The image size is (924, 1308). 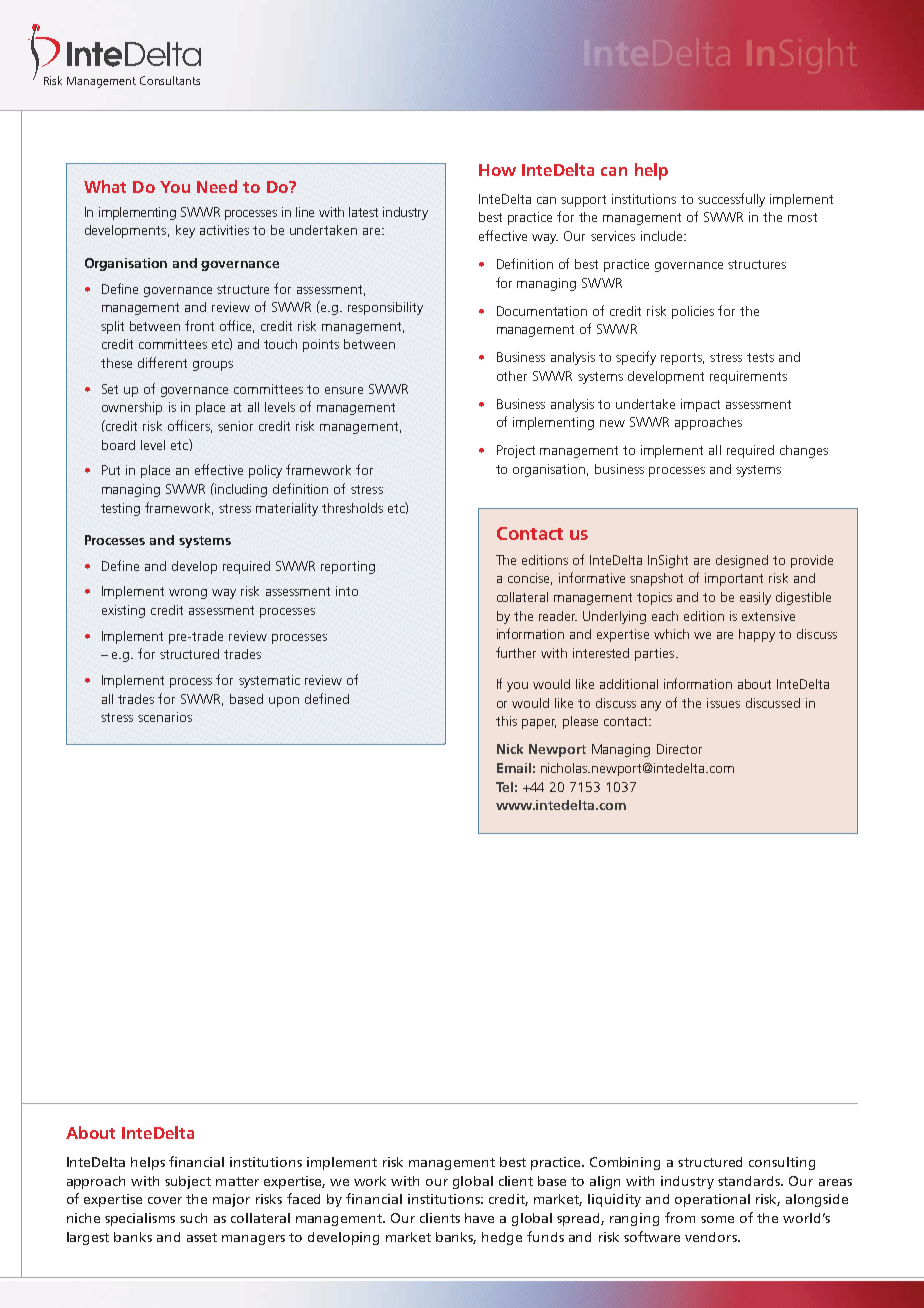 What do you see at coordinates (512, 376) in the screenshot?
I see `other` at bounding box center [512, 376].
